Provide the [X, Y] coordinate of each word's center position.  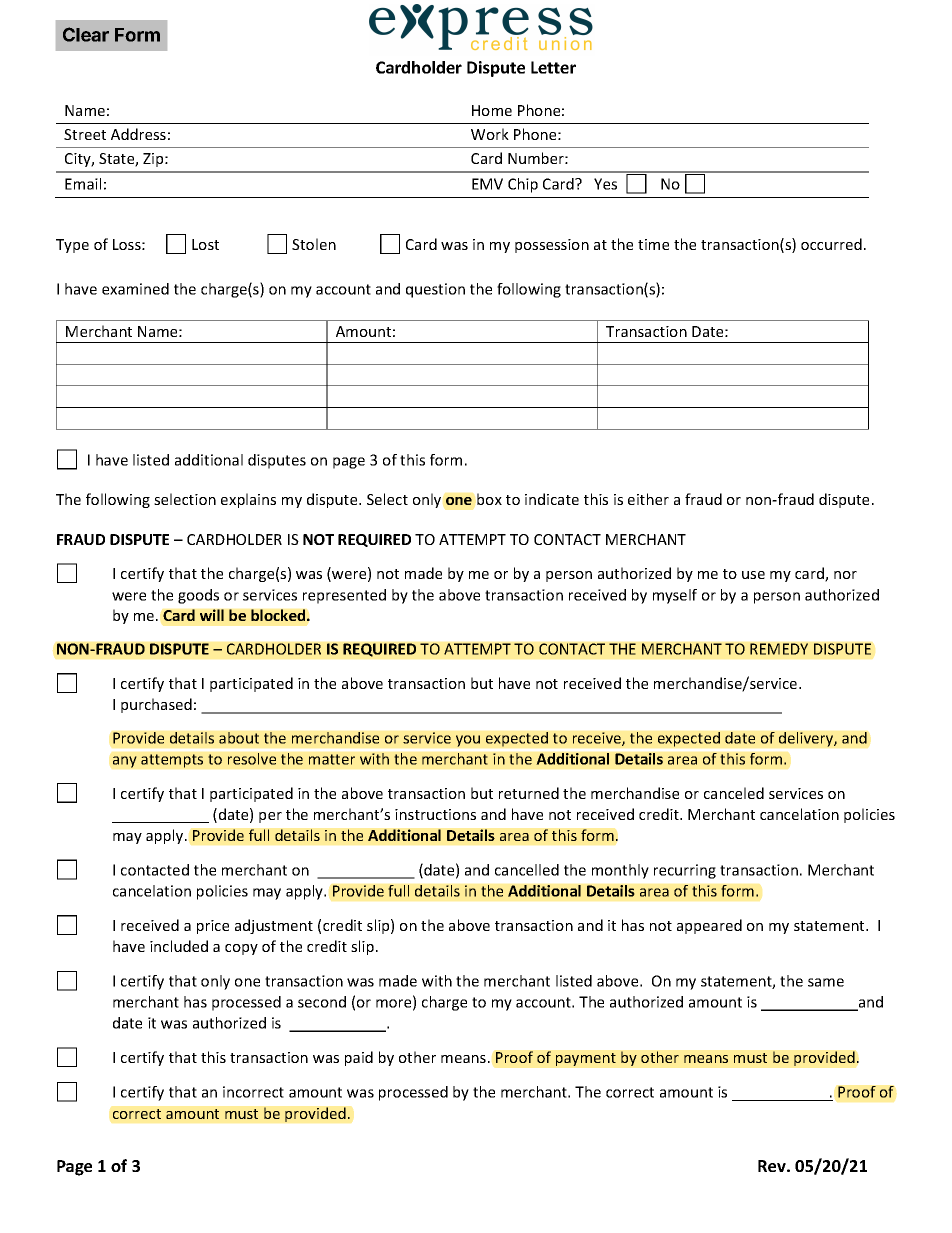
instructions [435, 814]
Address [138, 134]
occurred [831, 244]
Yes [605, 184]
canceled [734, 793]
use [753, 575]
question [435, 290]
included [179, 946]
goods [198, 596]
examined [135, 289]
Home [492, 110]
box [489, 499]
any [125, 762]
